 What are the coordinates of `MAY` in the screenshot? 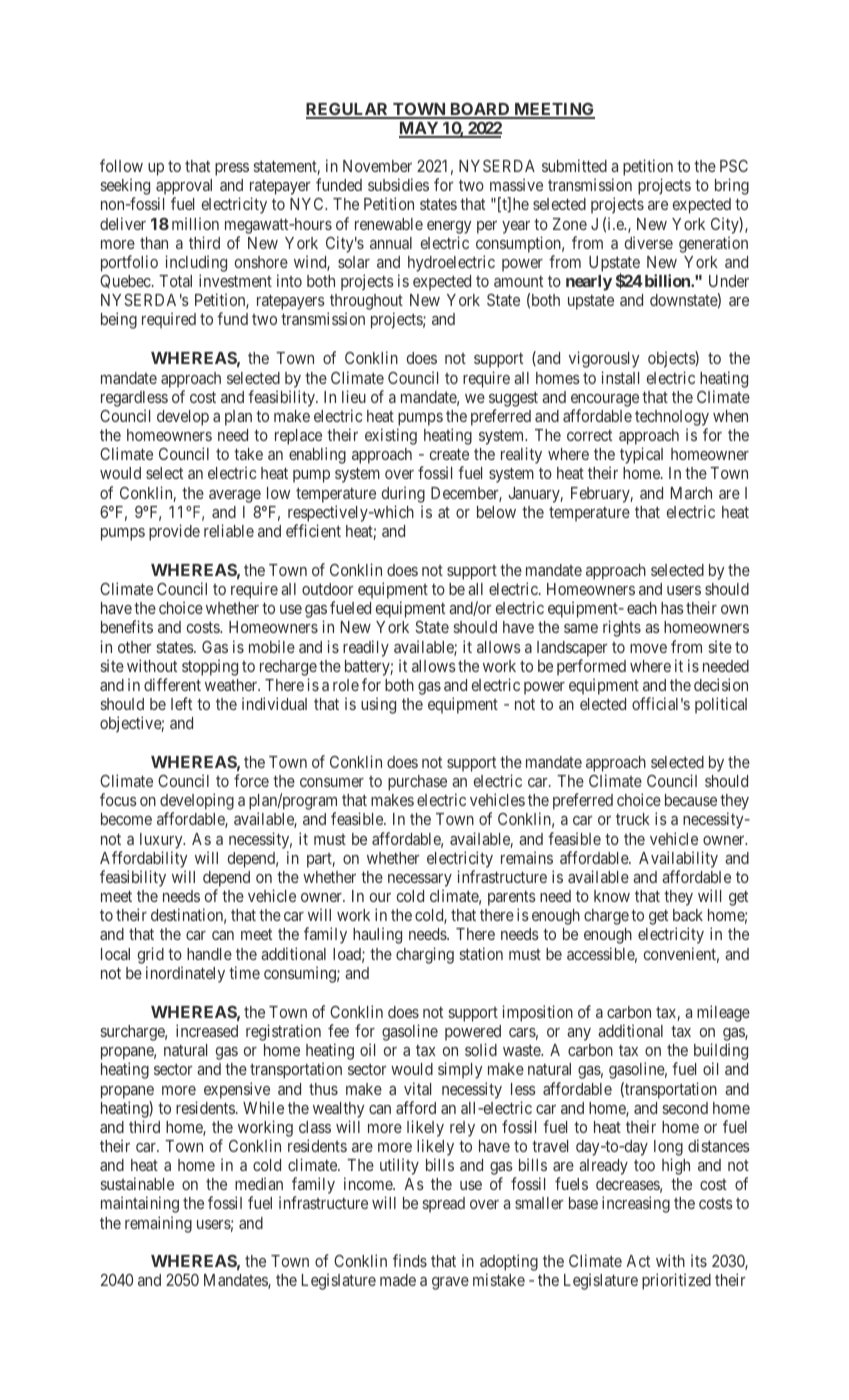 It's located at (420, 129).
